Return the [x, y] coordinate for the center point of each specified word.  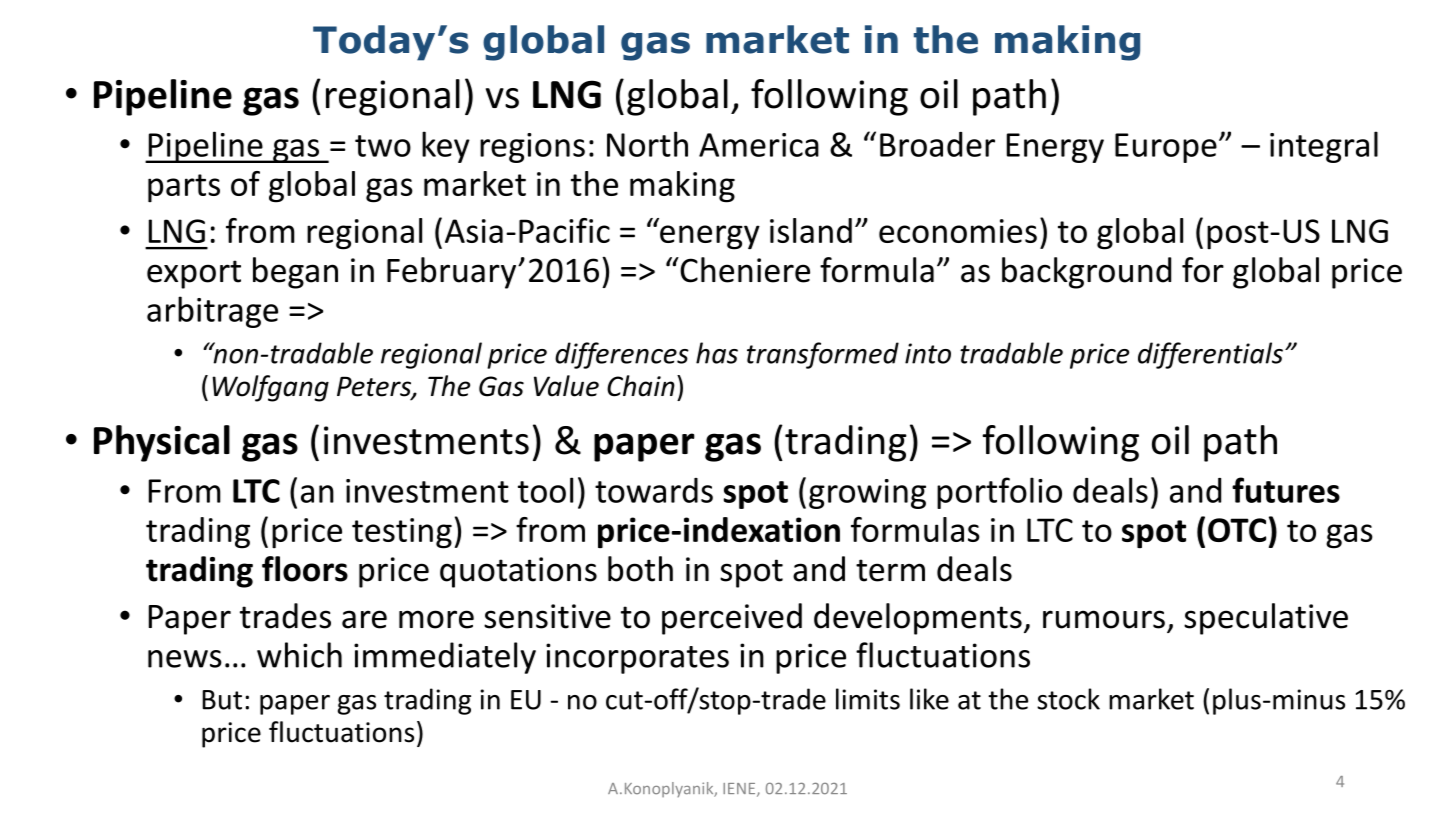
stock [1068, 699]
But [222, 700]
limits [868, 699]
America [759, 145]
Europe [1166, 148]
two [383, 146]
